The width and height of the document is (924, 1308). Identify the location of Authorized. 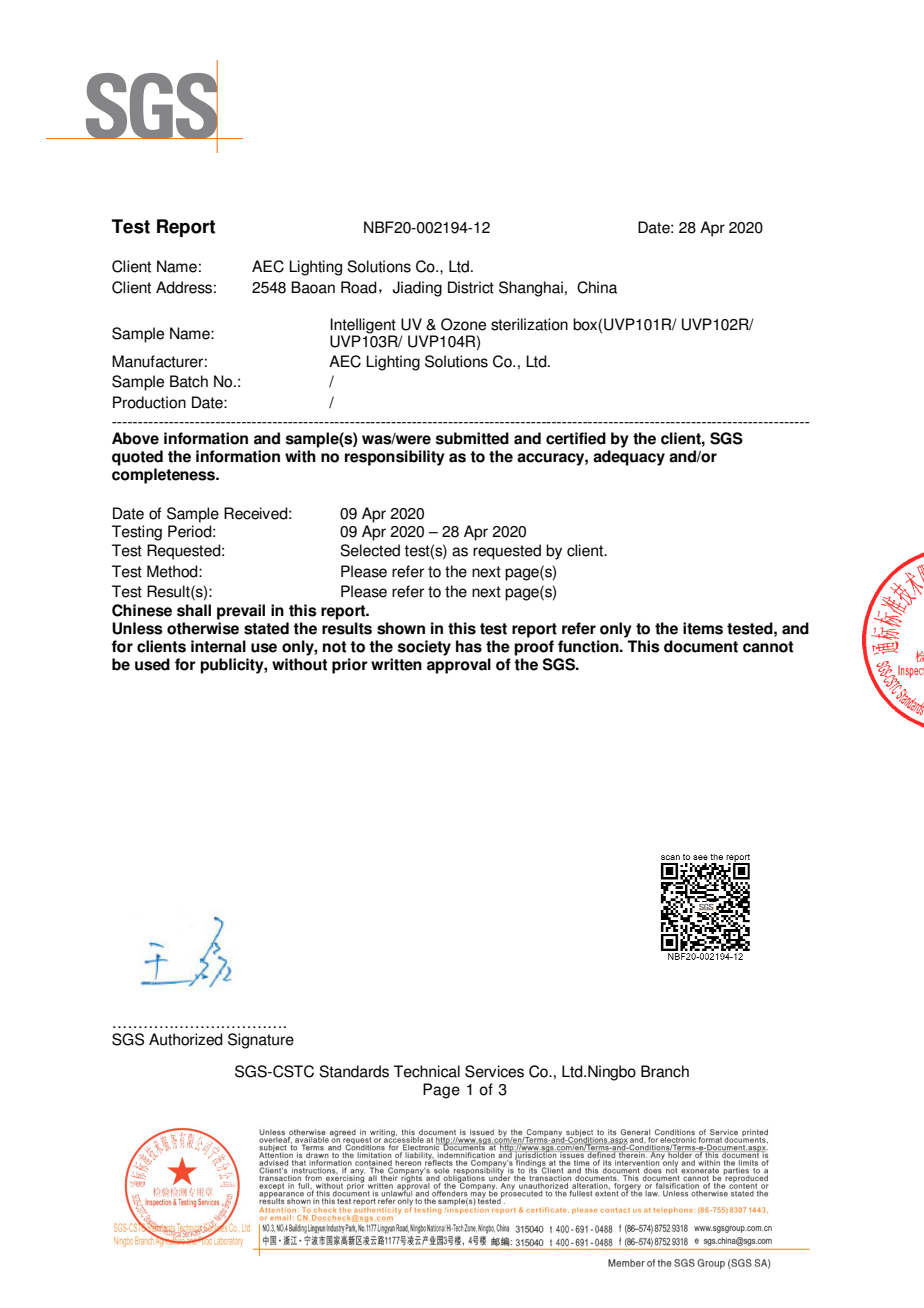
(186, 1039).
